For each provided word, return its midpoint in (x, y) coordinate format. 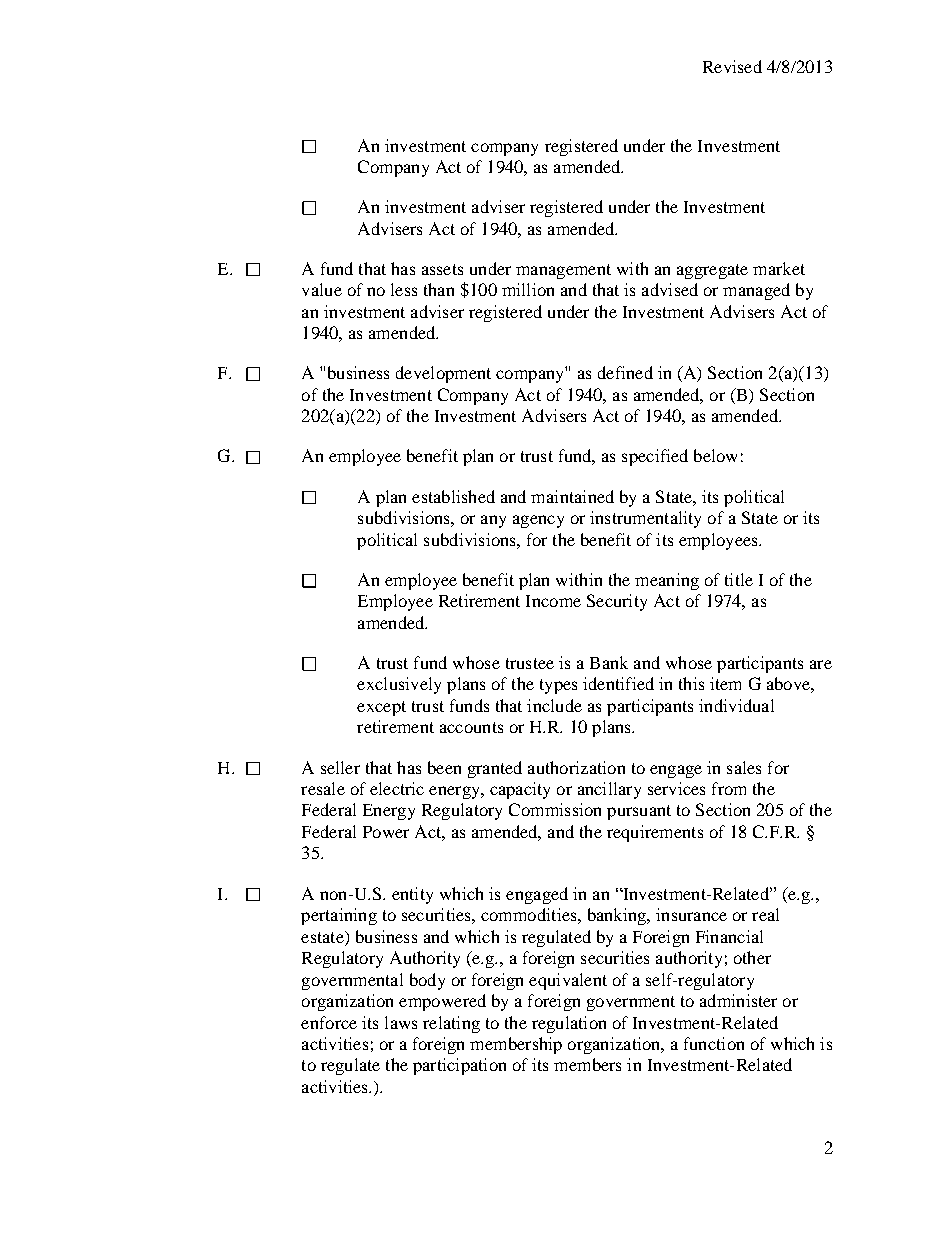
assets (442, 269)
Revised (732, 66)
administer (738, 1000)
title (739, 579)
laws (401, 1022)
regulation (569, 1024)
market (779, 268)
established (453, 496)
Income (553, 601)
